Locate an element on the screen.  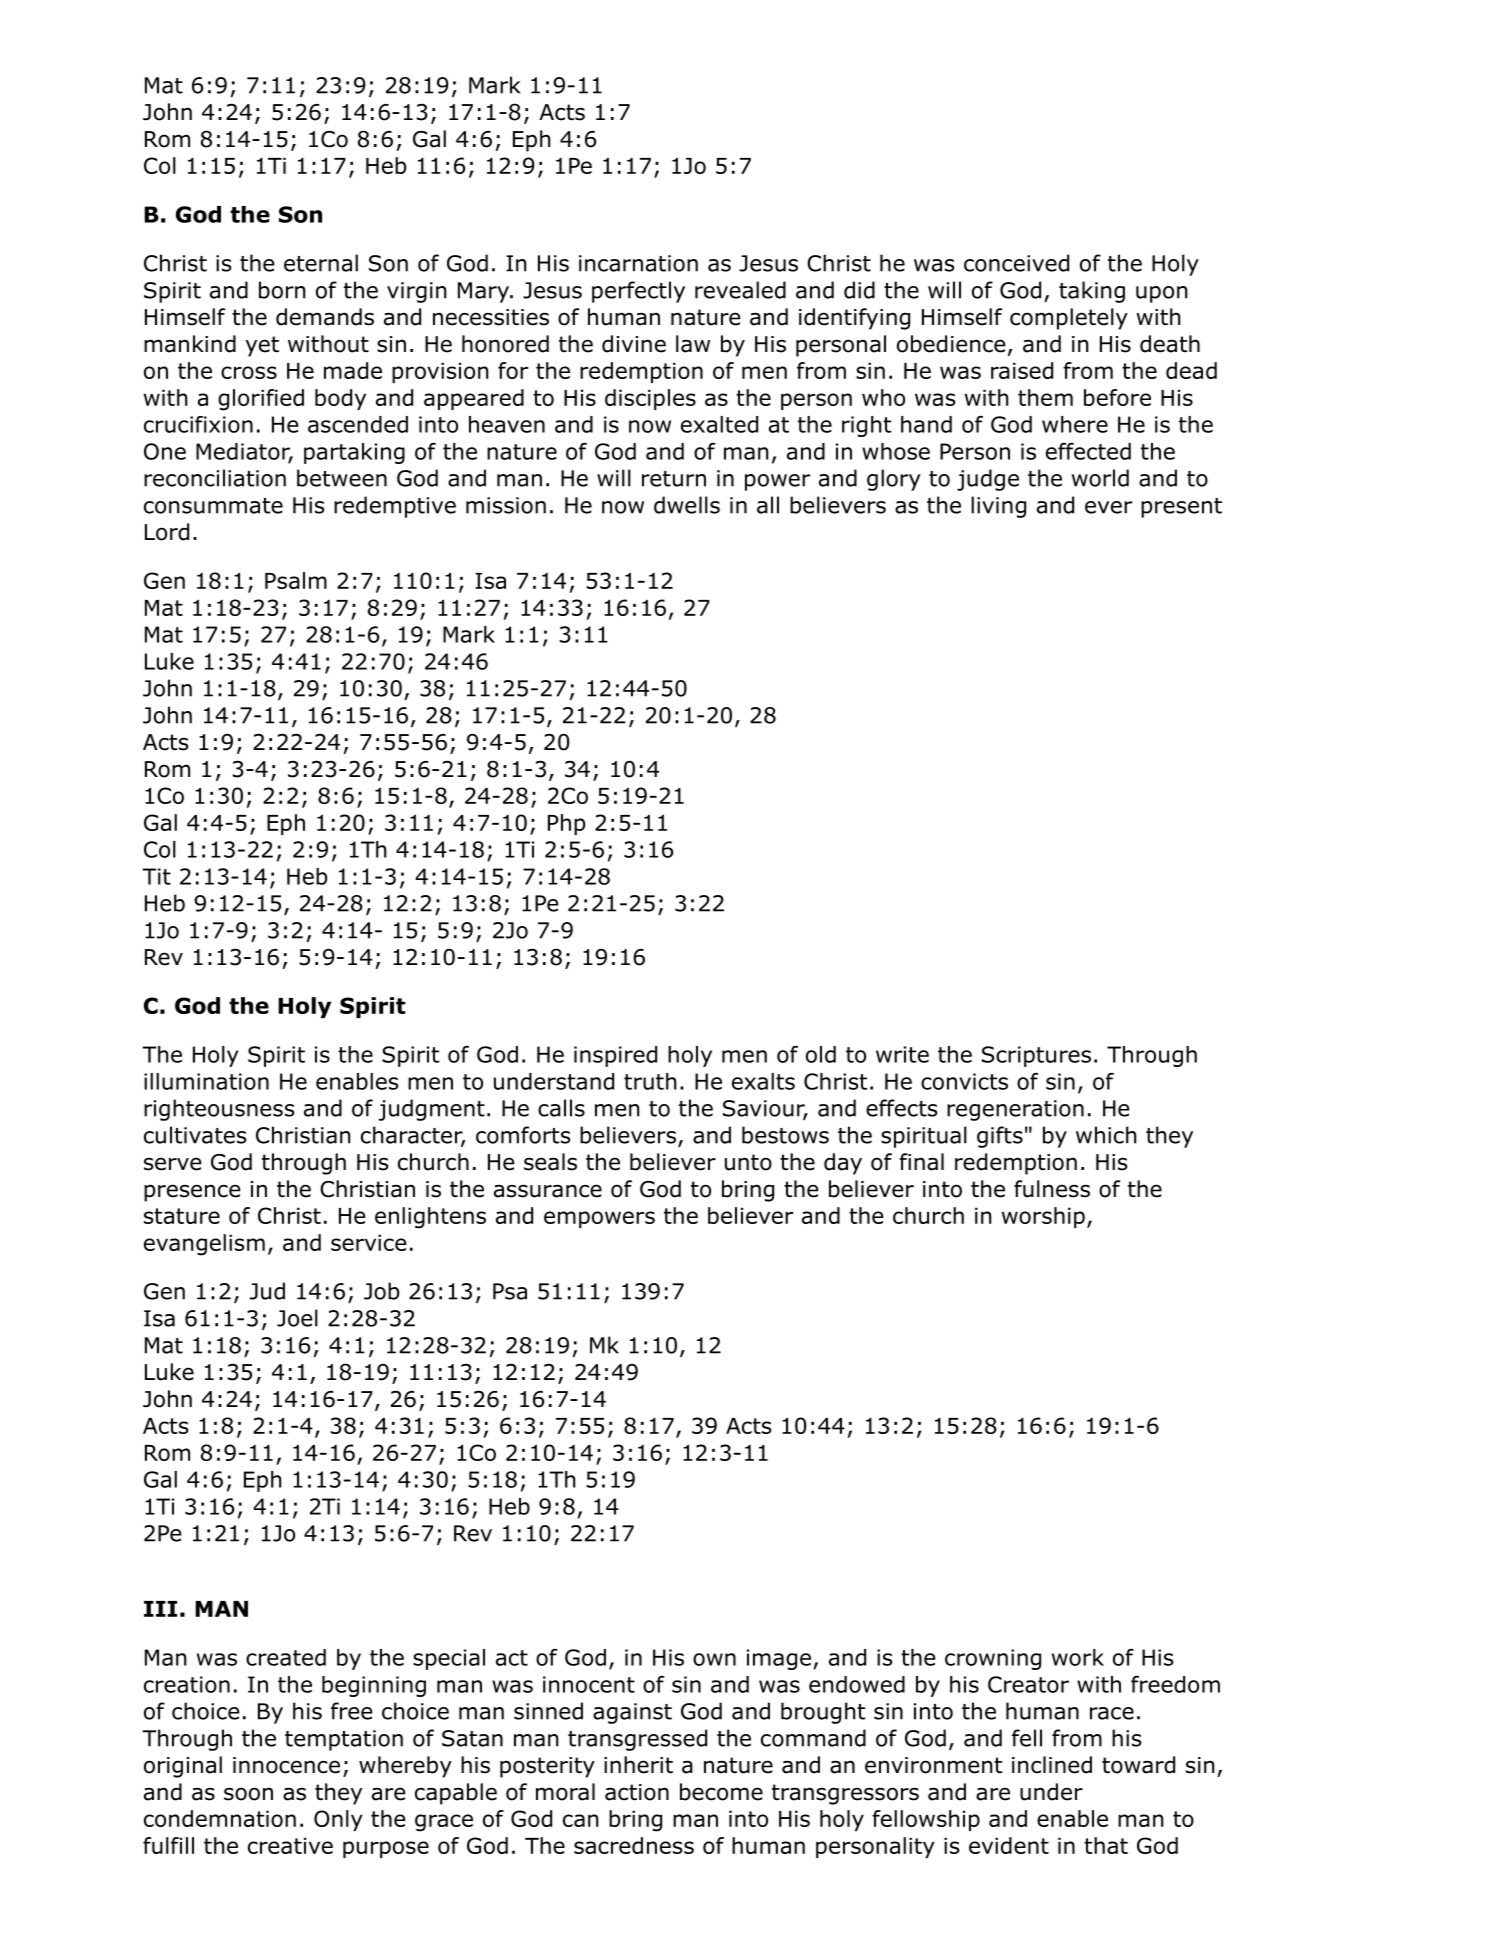
Scriptures is located at coordinates (1036, 1056).
